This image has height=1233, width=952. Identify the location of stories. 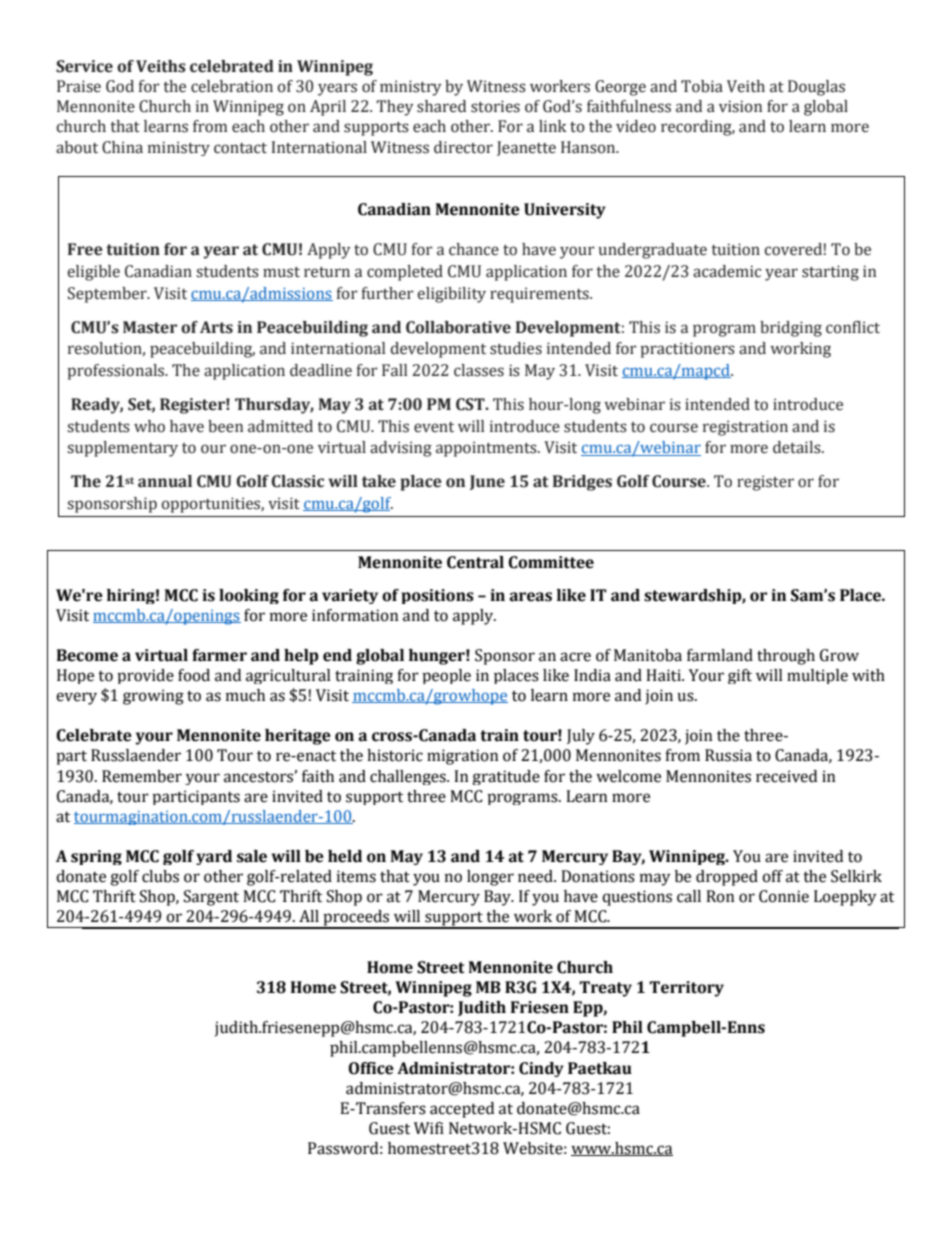
(495, 106).
